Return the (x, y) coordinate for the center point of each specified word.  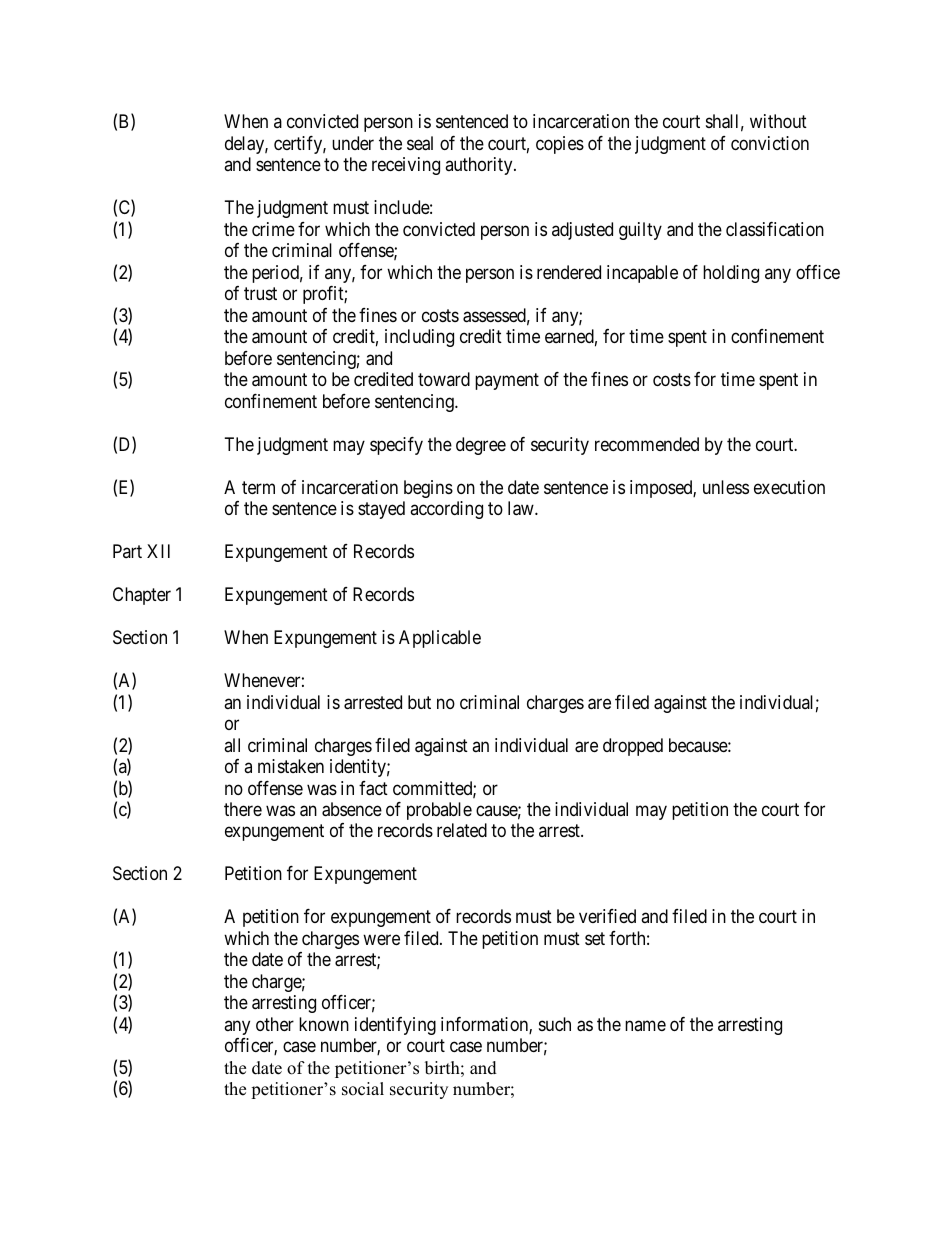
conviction (770, 143)
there (243, 809)
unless (726, 487)
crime (273, 229)
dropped (633, 747)
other (275, 1024)
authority (480, 166)
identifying (395, 1026)
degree (481, 446)
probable (439, 811)
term (258, 487)
